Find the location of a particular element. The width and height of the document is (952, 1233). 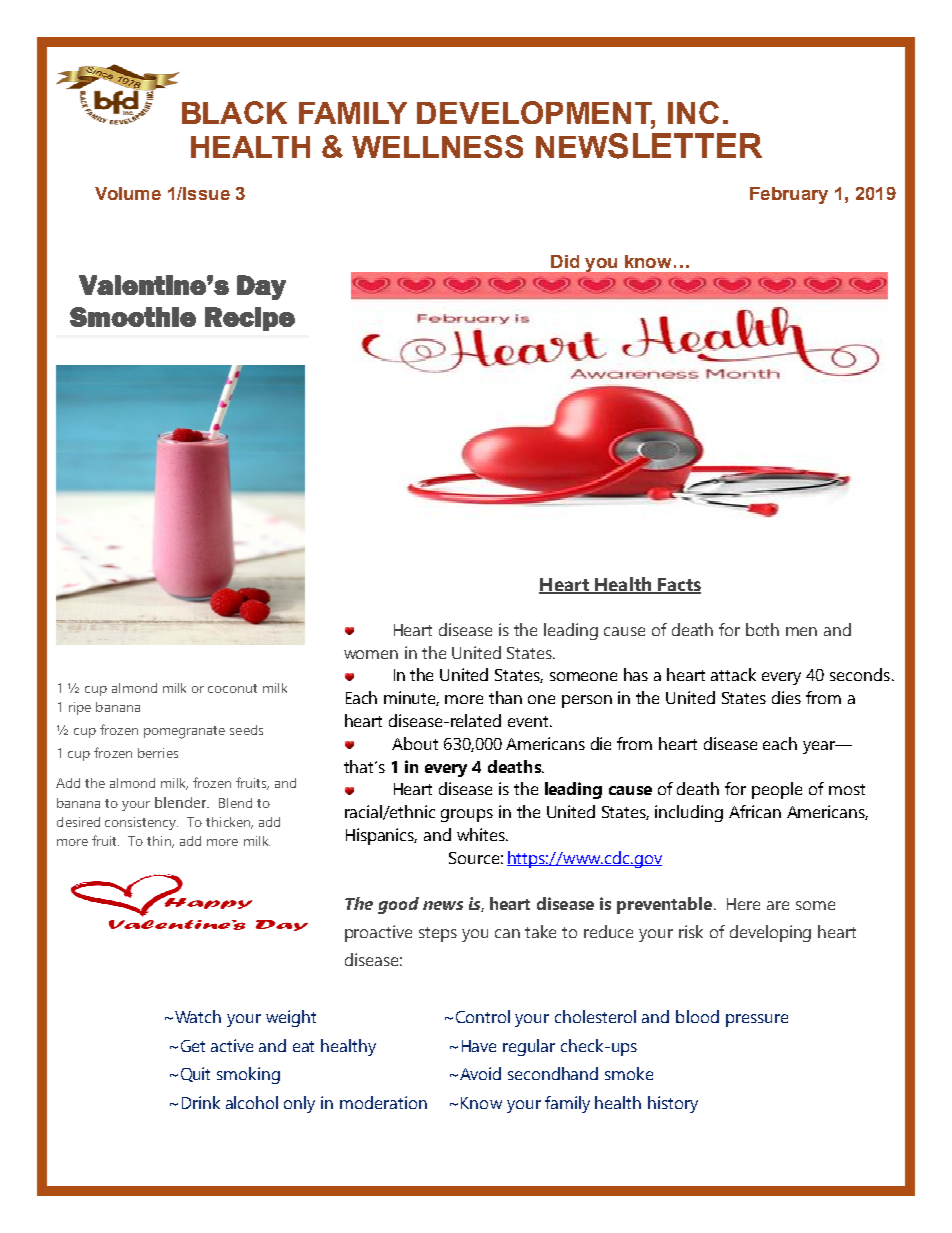

thin is located at coordinates (160, 842).
